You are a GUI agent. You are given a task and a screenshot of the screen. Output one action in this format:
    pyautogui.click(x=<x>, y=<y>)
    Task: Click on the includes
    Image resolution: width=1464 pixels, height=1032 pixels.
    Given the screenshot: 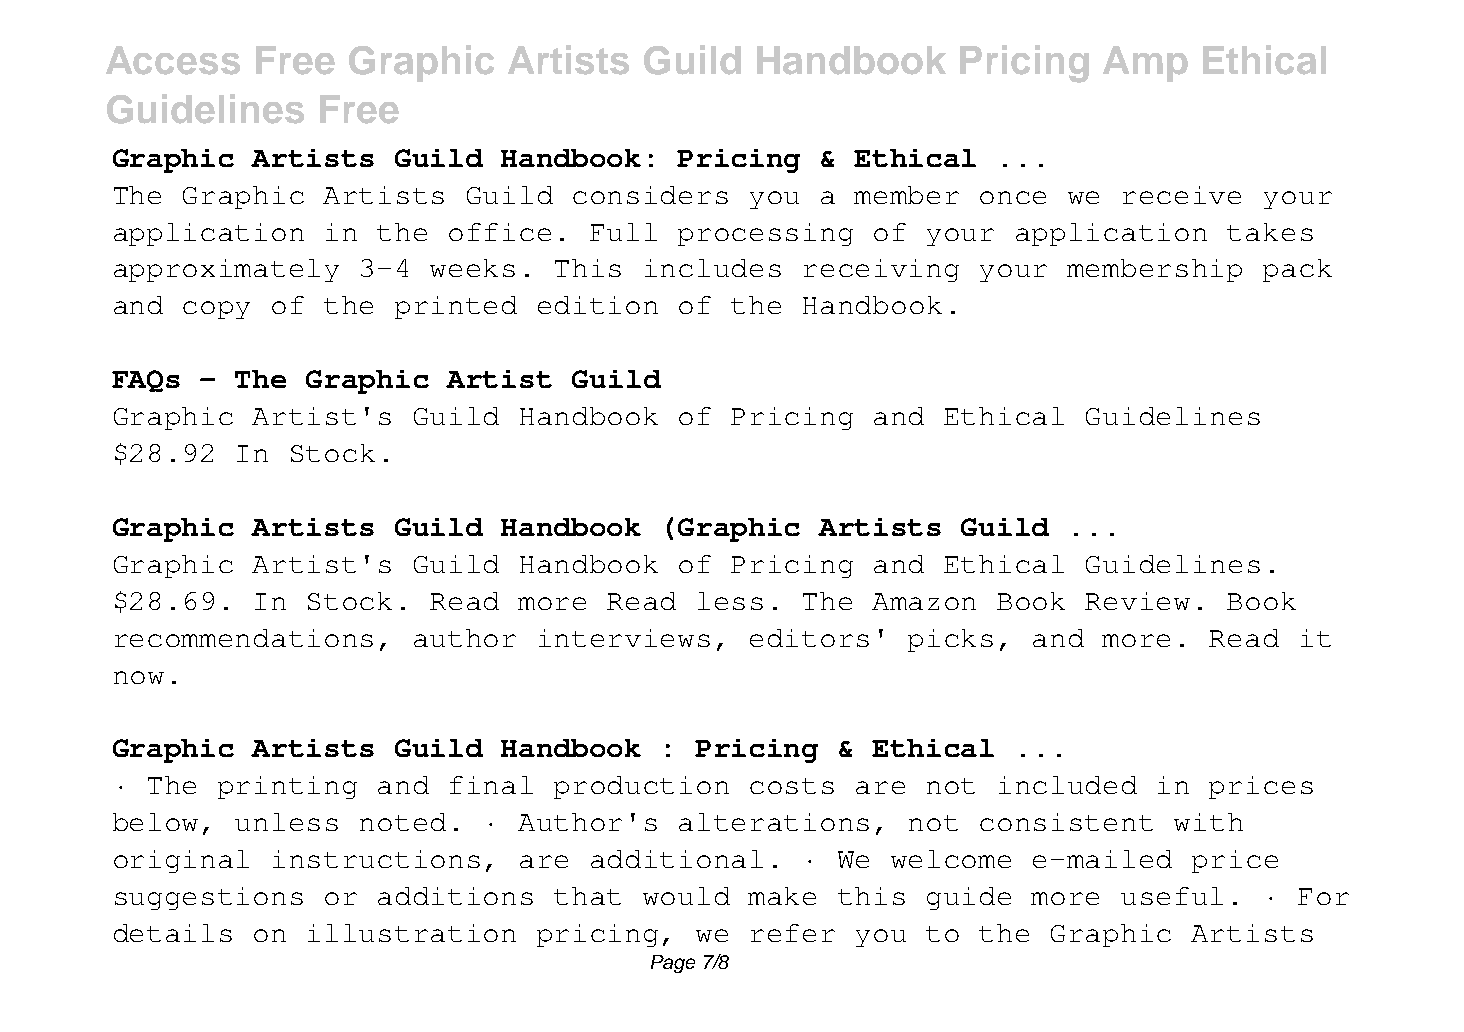 What is the action you would take?
    pyautogui.click(x=713, y=268)
